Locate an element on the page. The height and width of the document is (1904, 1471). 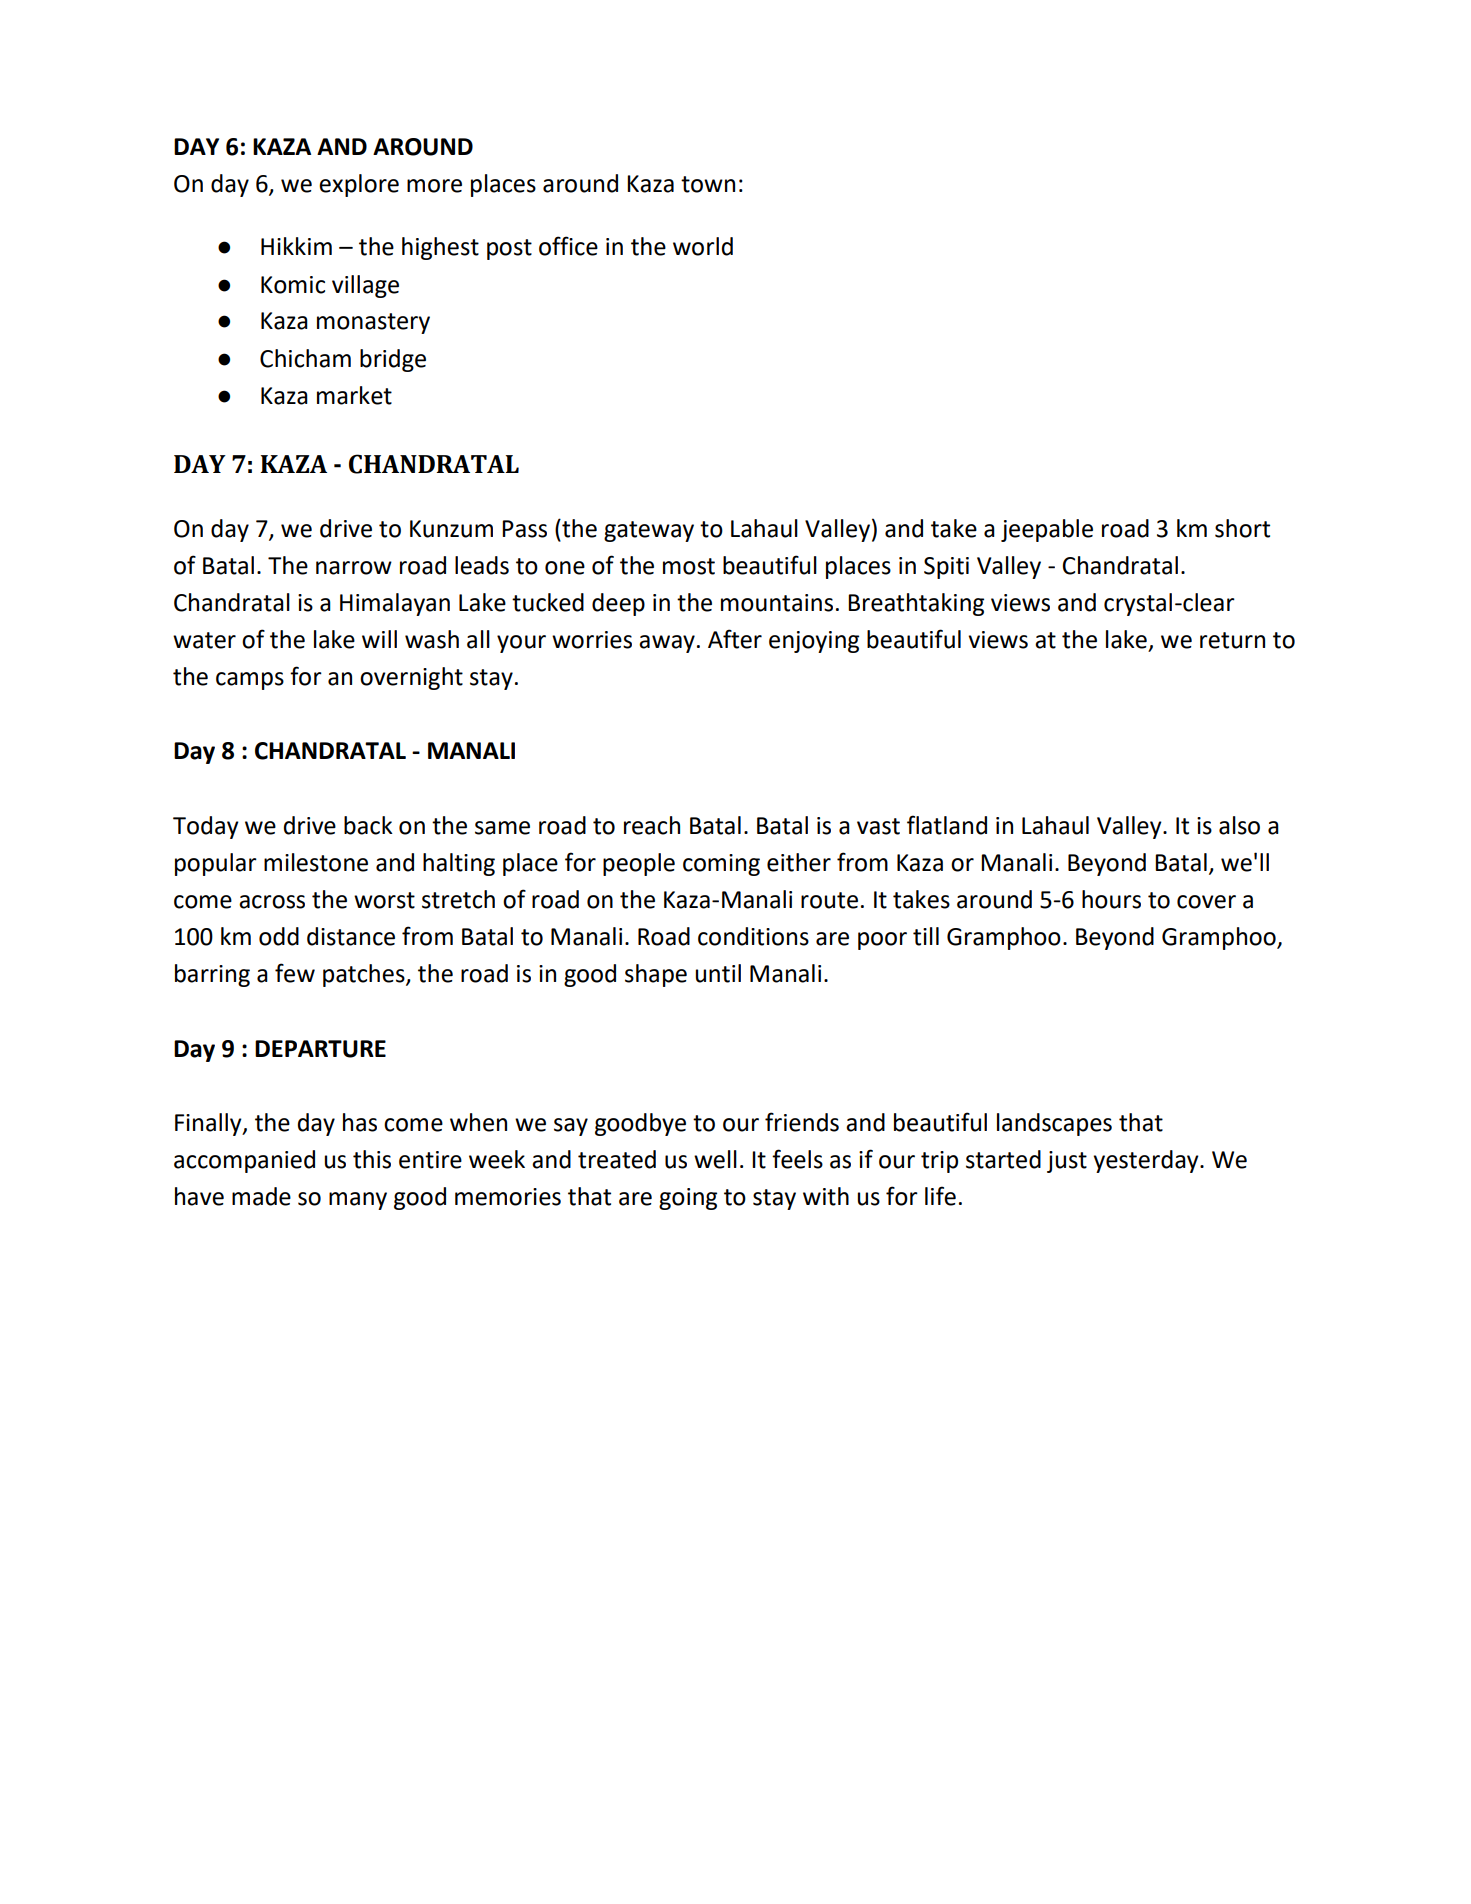
well is located at coordinates (715, 1159).
